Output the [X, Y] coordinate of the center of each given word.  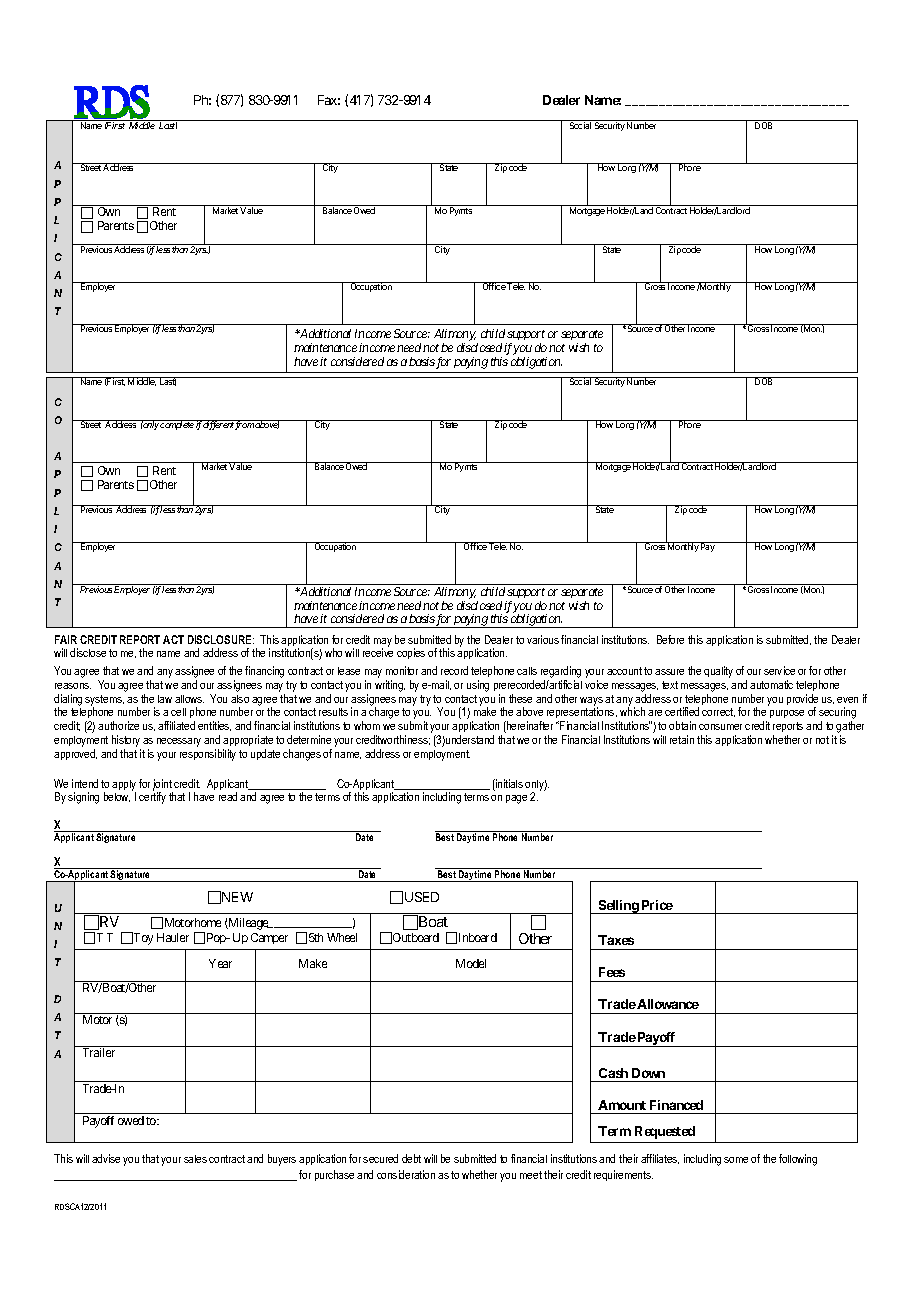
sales [195, 1159]
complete [177, 425]
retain [682, 739]
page [516, 799]
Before [670, 639]
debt [411, 1158]
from [244, 425]
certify [152, 798]
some [736, 1160]
